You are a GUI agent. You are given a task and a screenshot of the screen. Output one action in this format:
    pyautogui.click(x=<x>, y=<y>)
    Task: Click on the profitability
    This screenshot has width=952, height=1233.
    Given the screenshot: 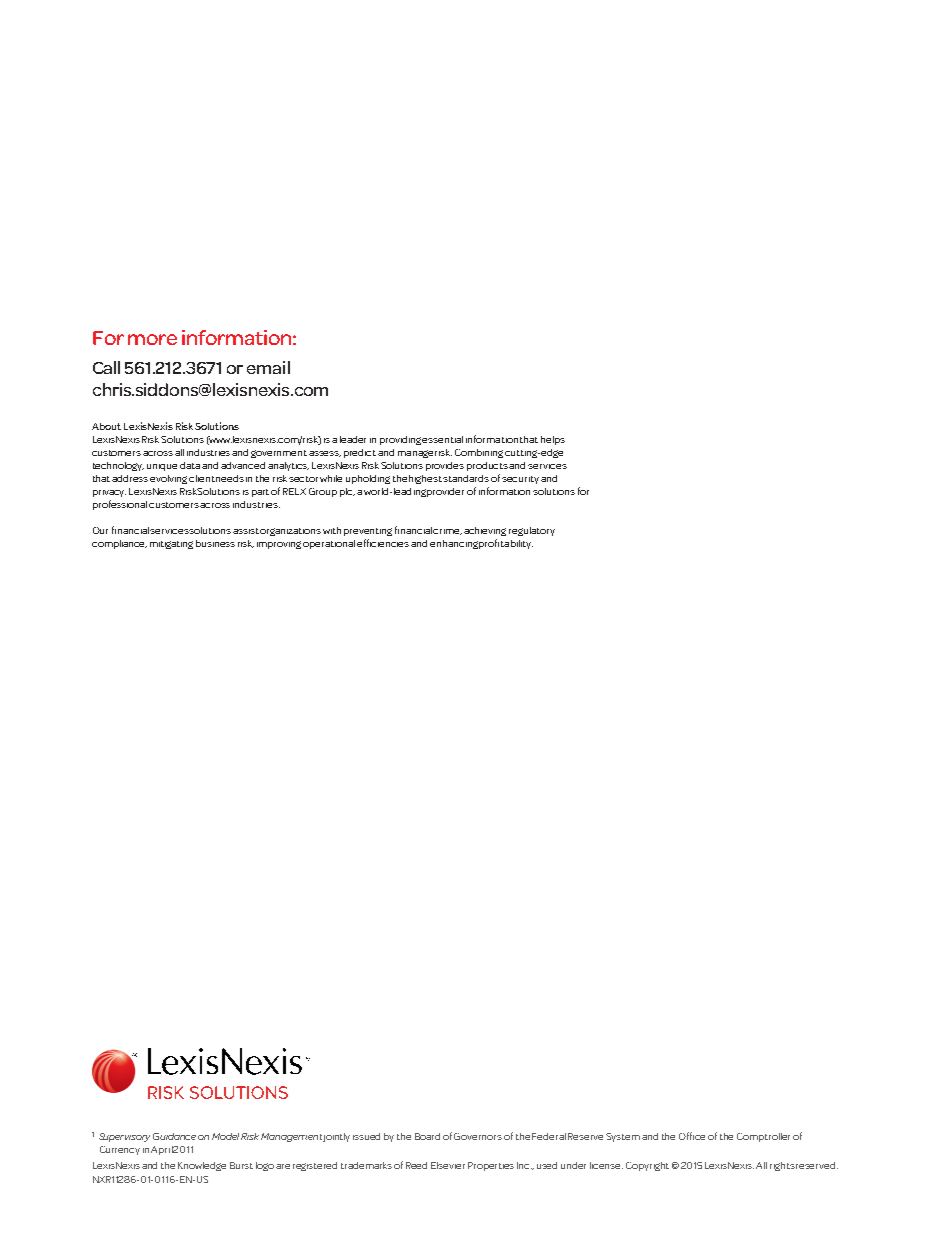 What is the action you would take?
    pyautogui.click(x=506, y=544)
